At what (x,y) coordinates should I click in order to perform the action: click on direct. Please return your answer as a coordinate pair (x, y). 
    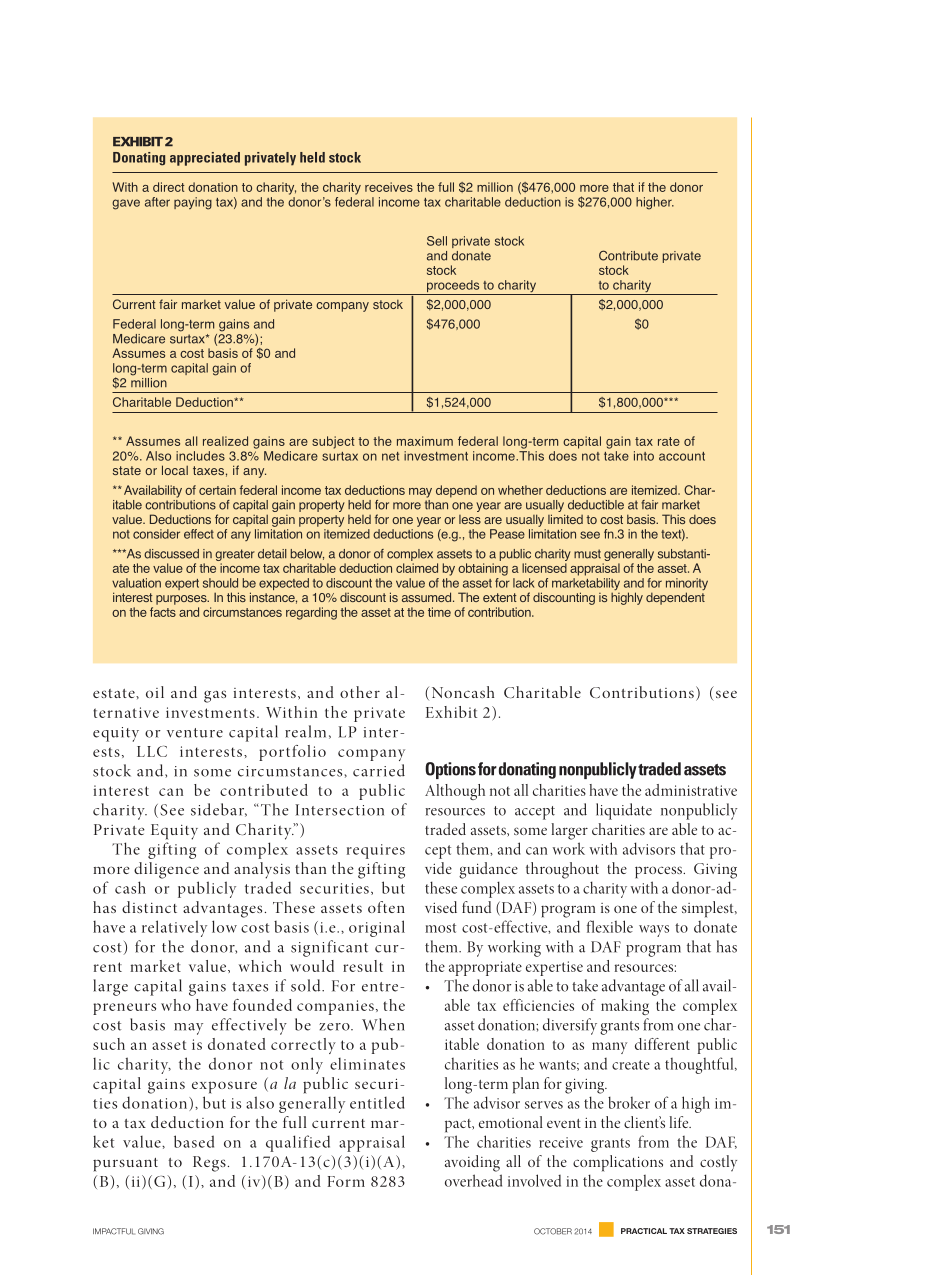
    Looking at the image, I should click on (169, 187).
